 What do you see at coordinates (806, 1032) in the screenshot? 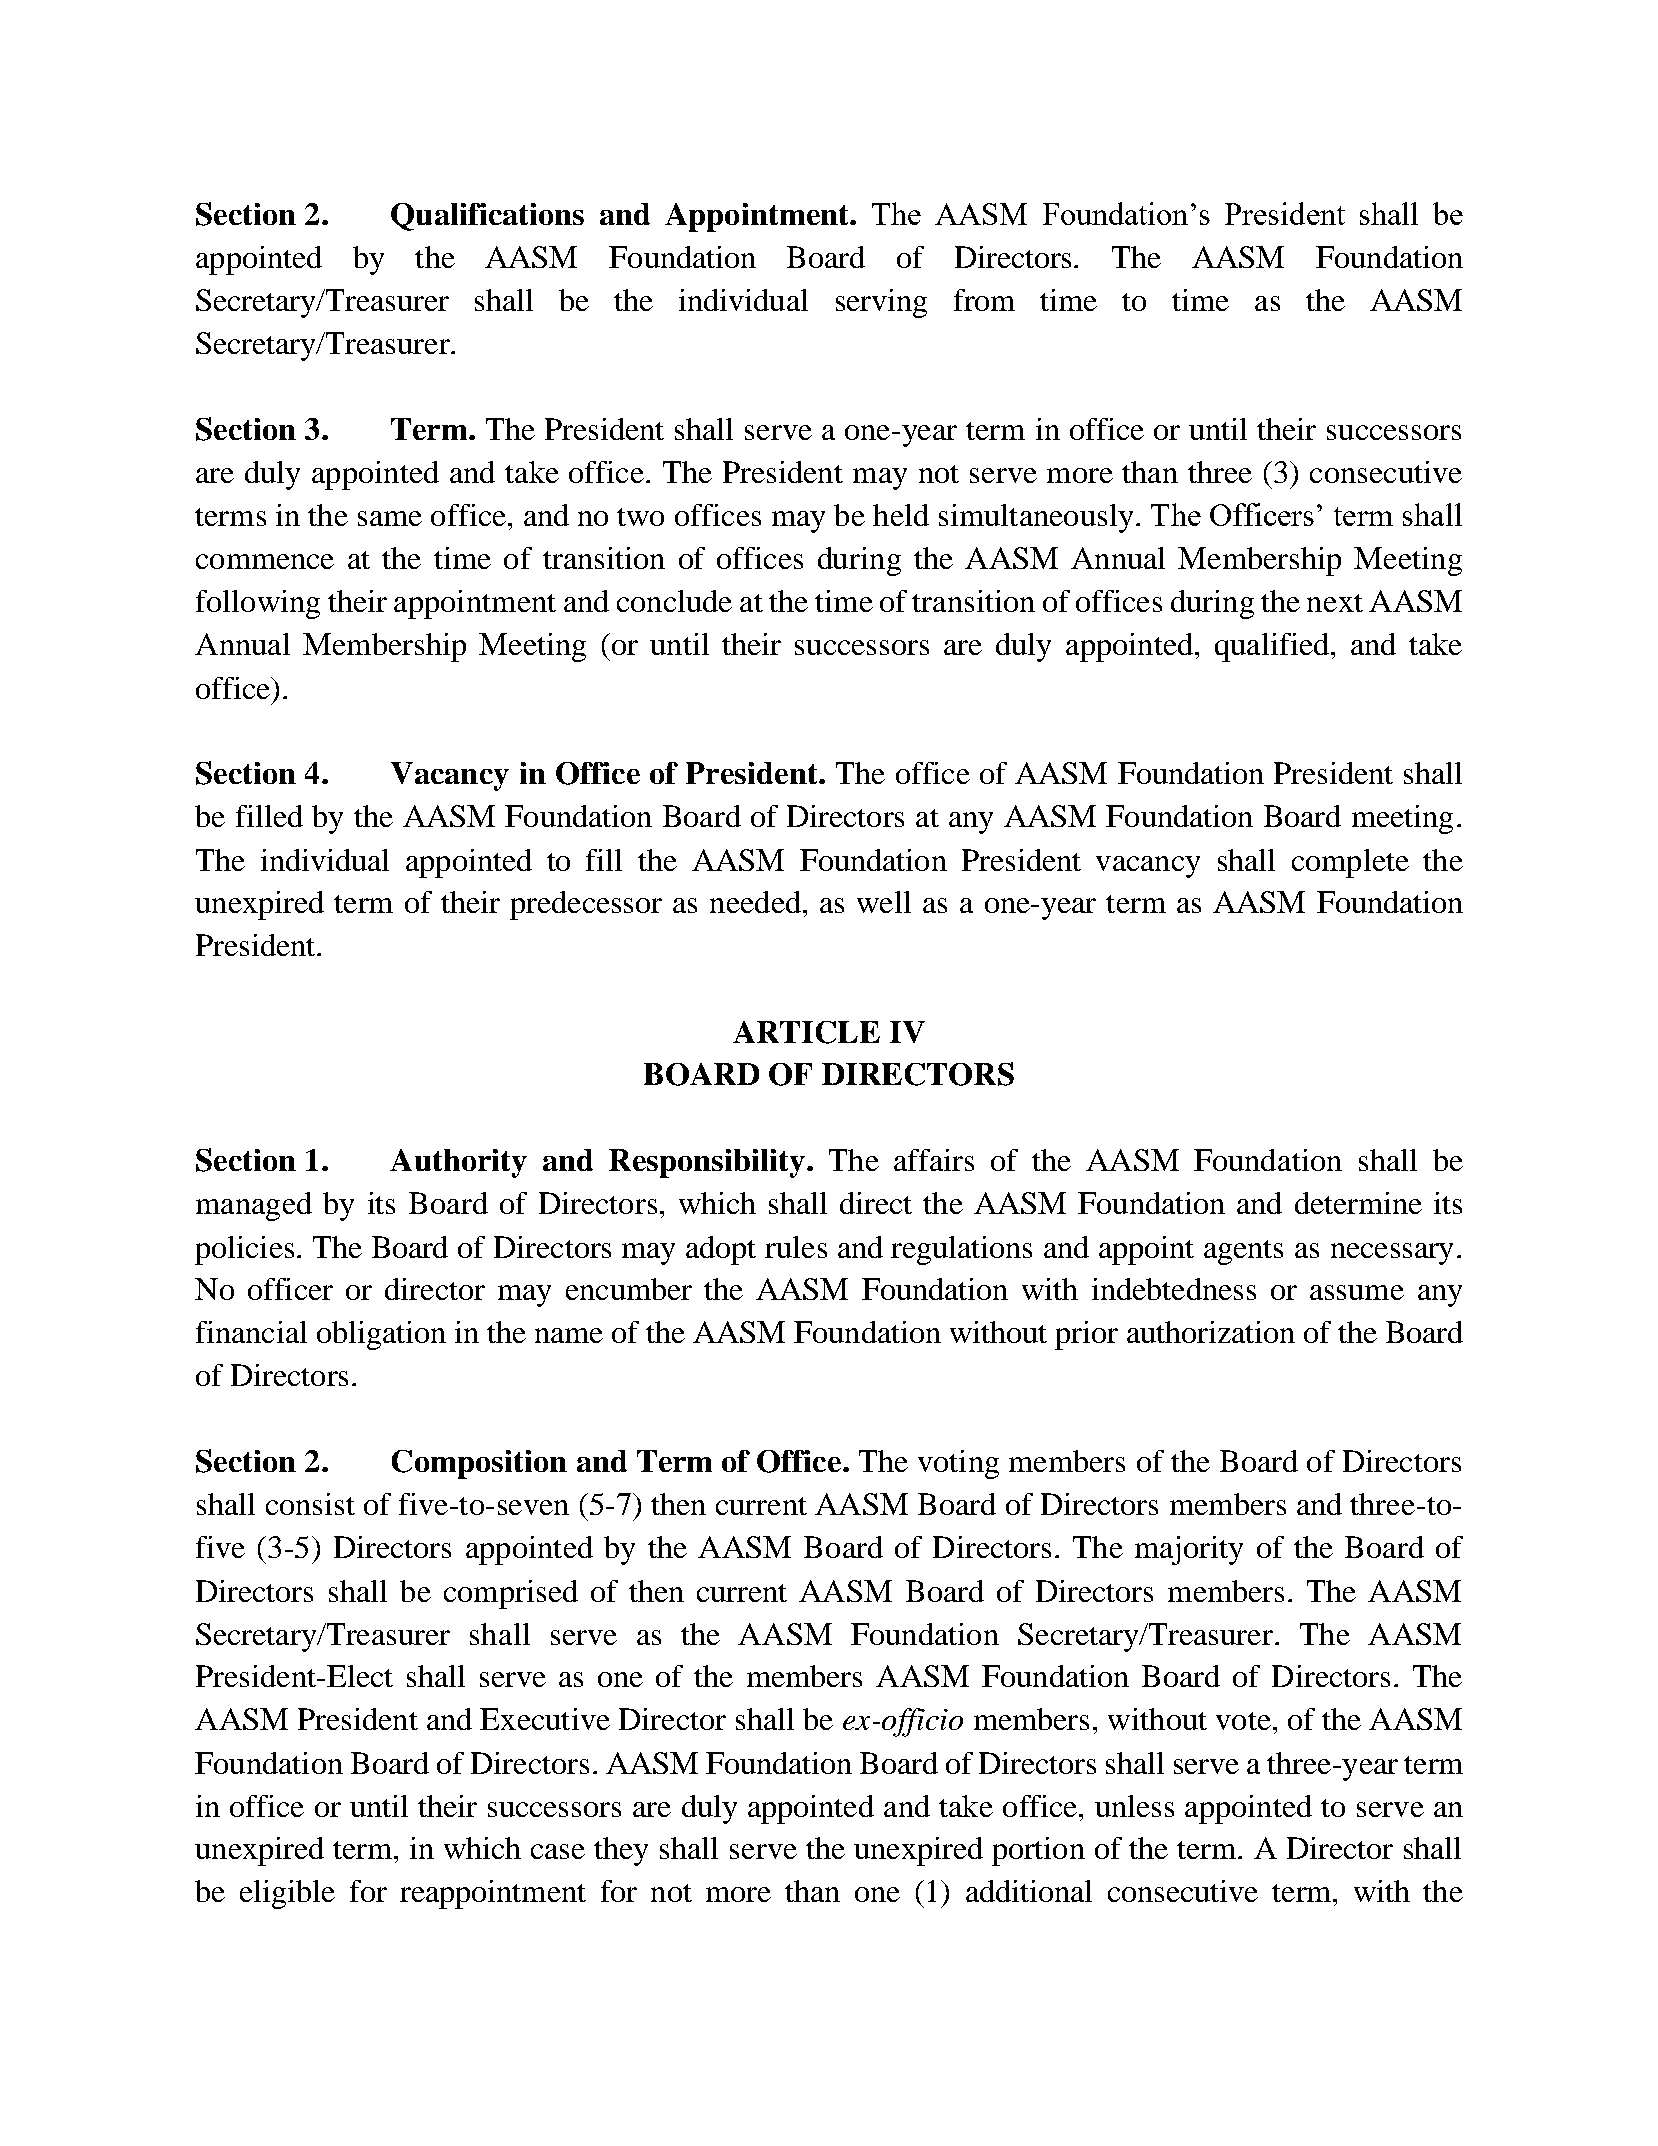
I see `ARTICLE` at bounding box center [806, 1032].
